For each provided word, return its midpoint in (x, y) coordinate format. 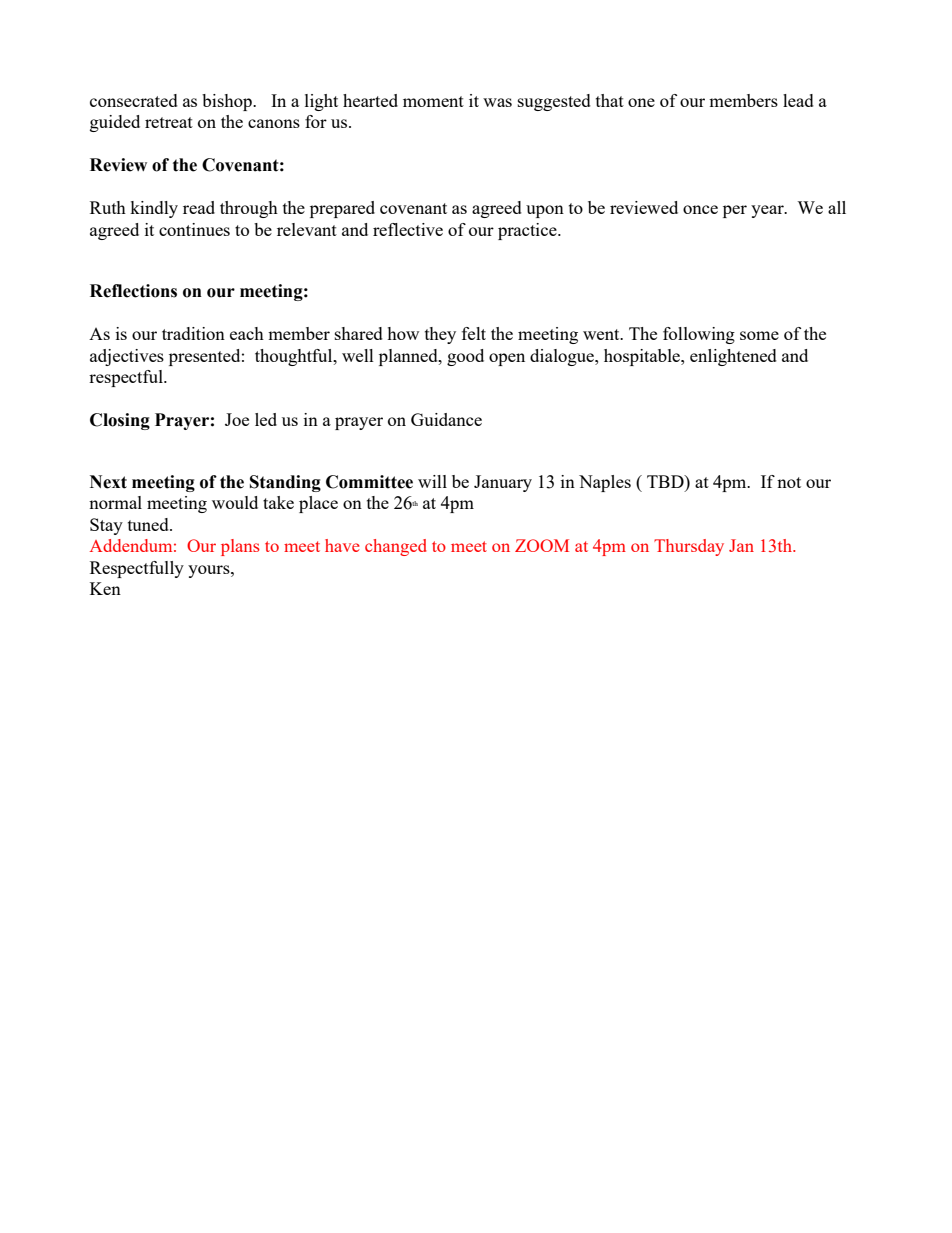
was (497, 102)
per (735, 211)
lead (798, 100)
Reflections (133, 291)
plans (240, 547)
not (789, 482)
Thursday (689, 547)
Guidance (446, 419)
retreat (169, 122)
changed (396, 547)
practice (528, 231)
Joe (237, 419)
